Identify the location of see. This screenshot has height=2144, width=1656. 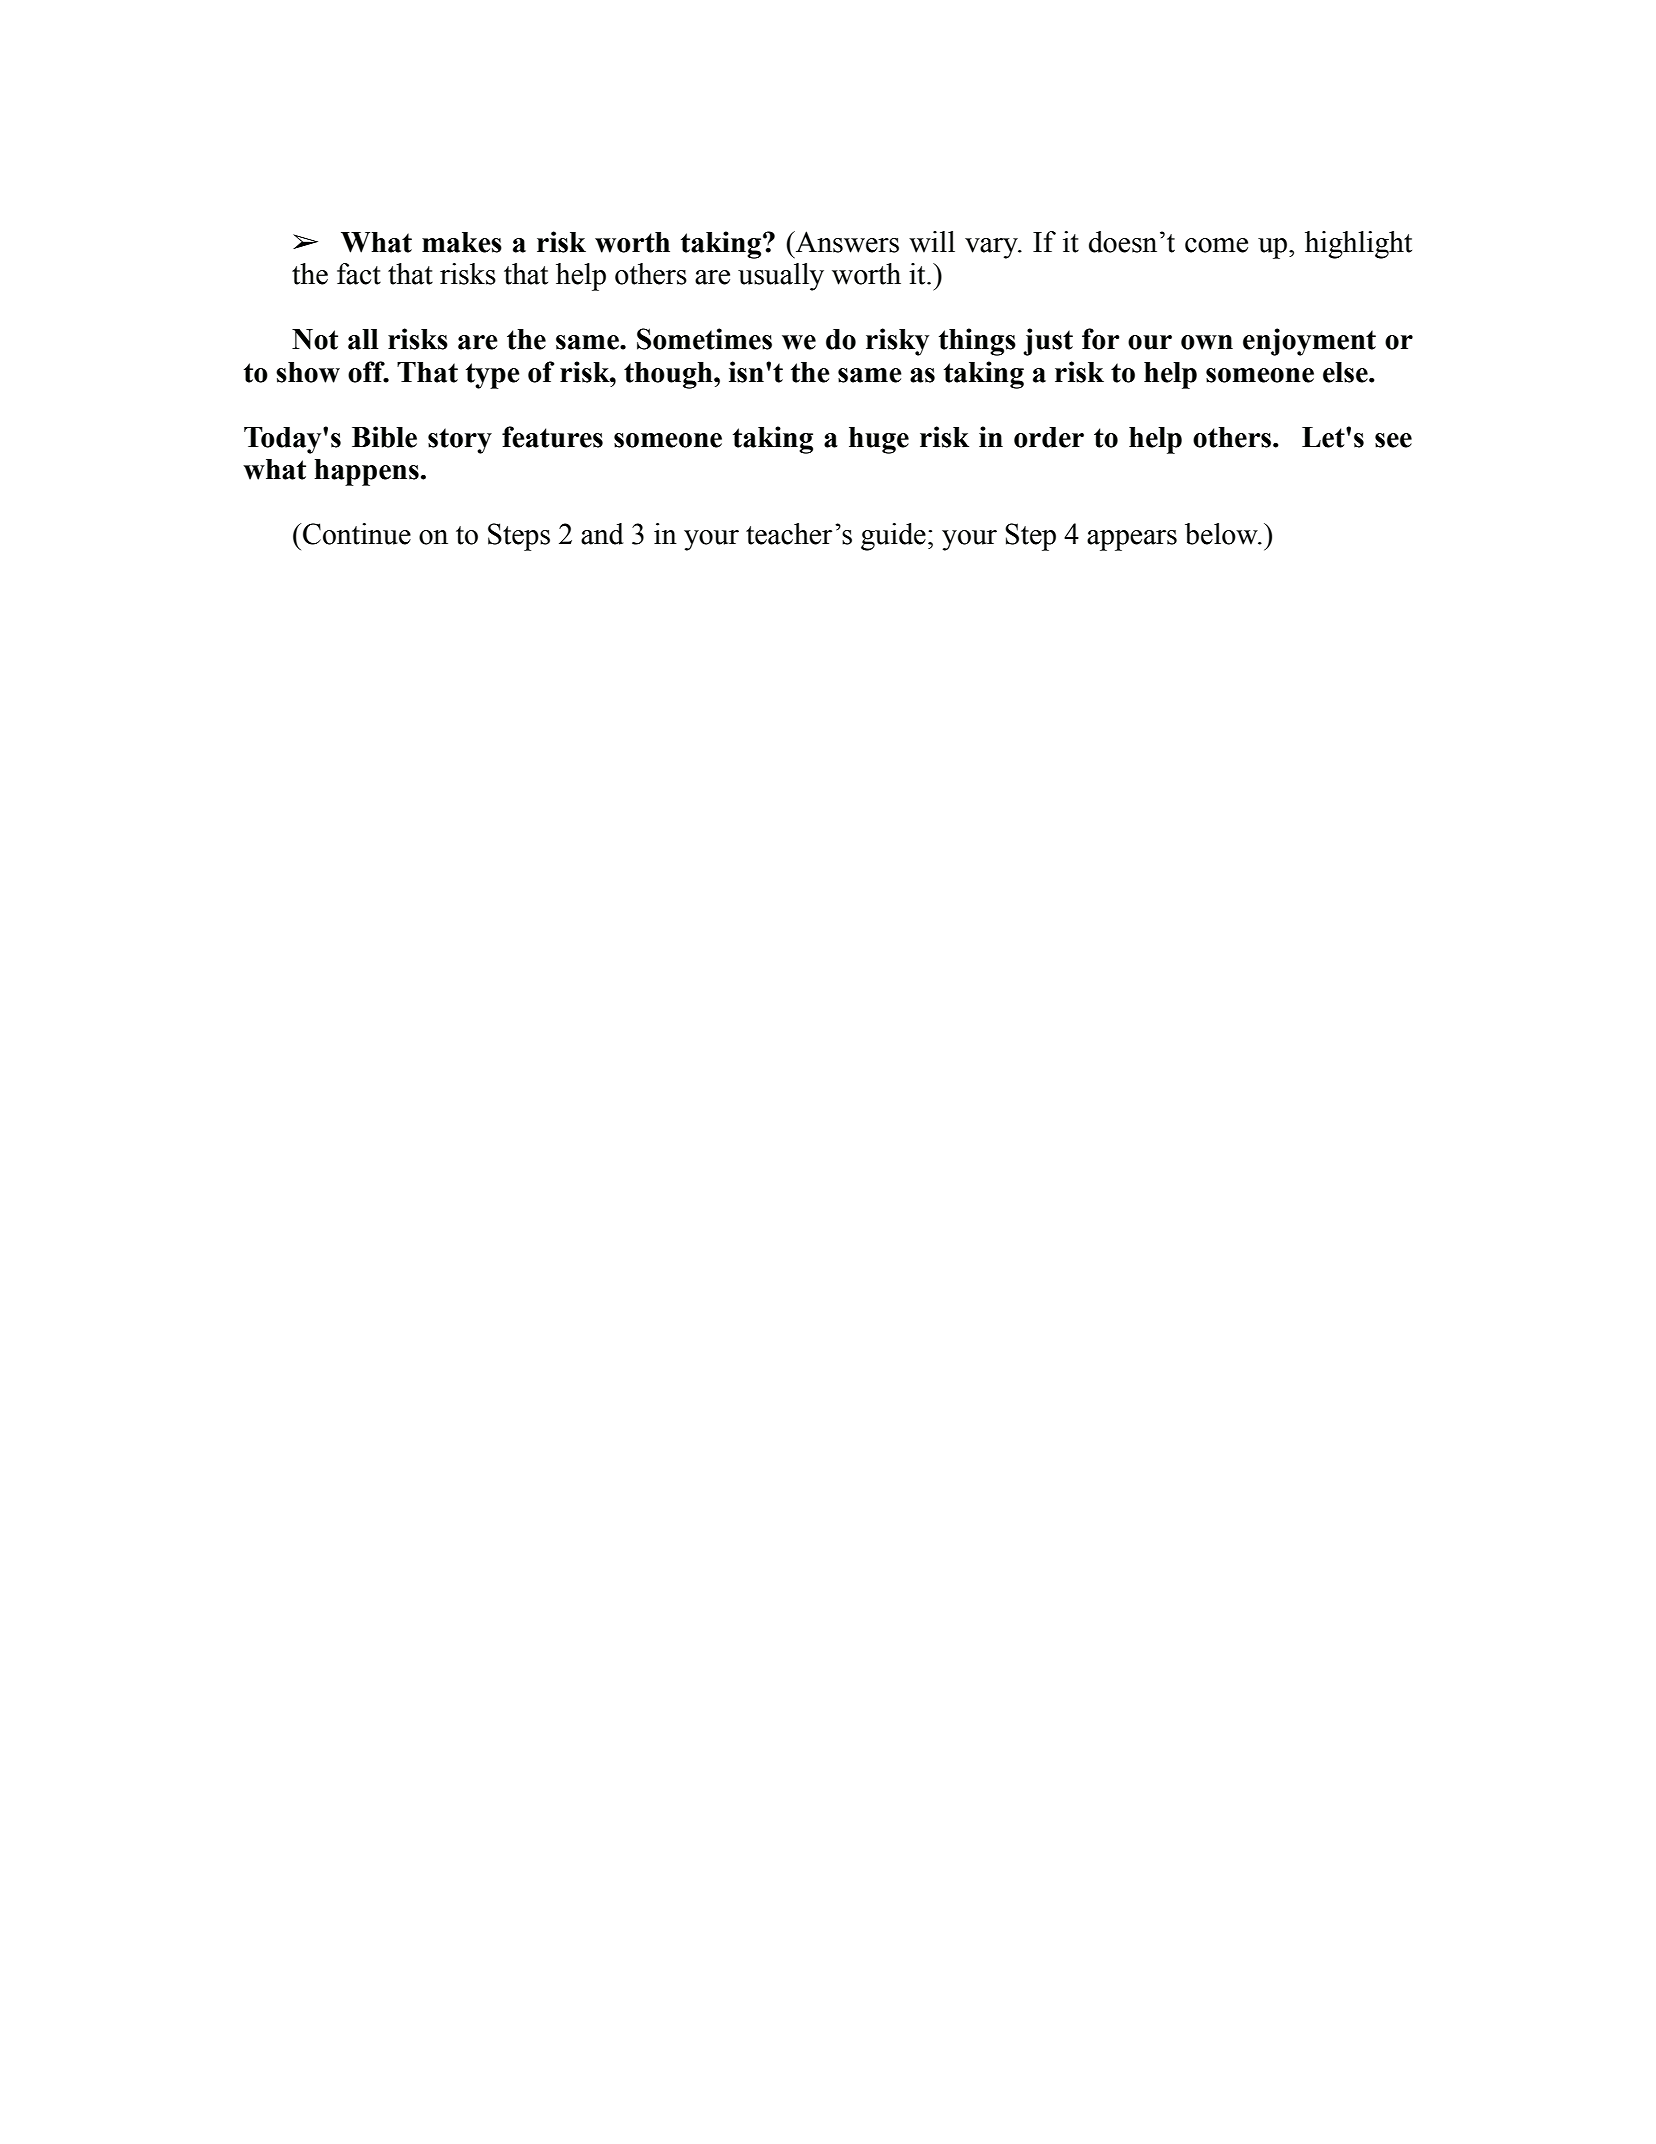
(1393, 440).
